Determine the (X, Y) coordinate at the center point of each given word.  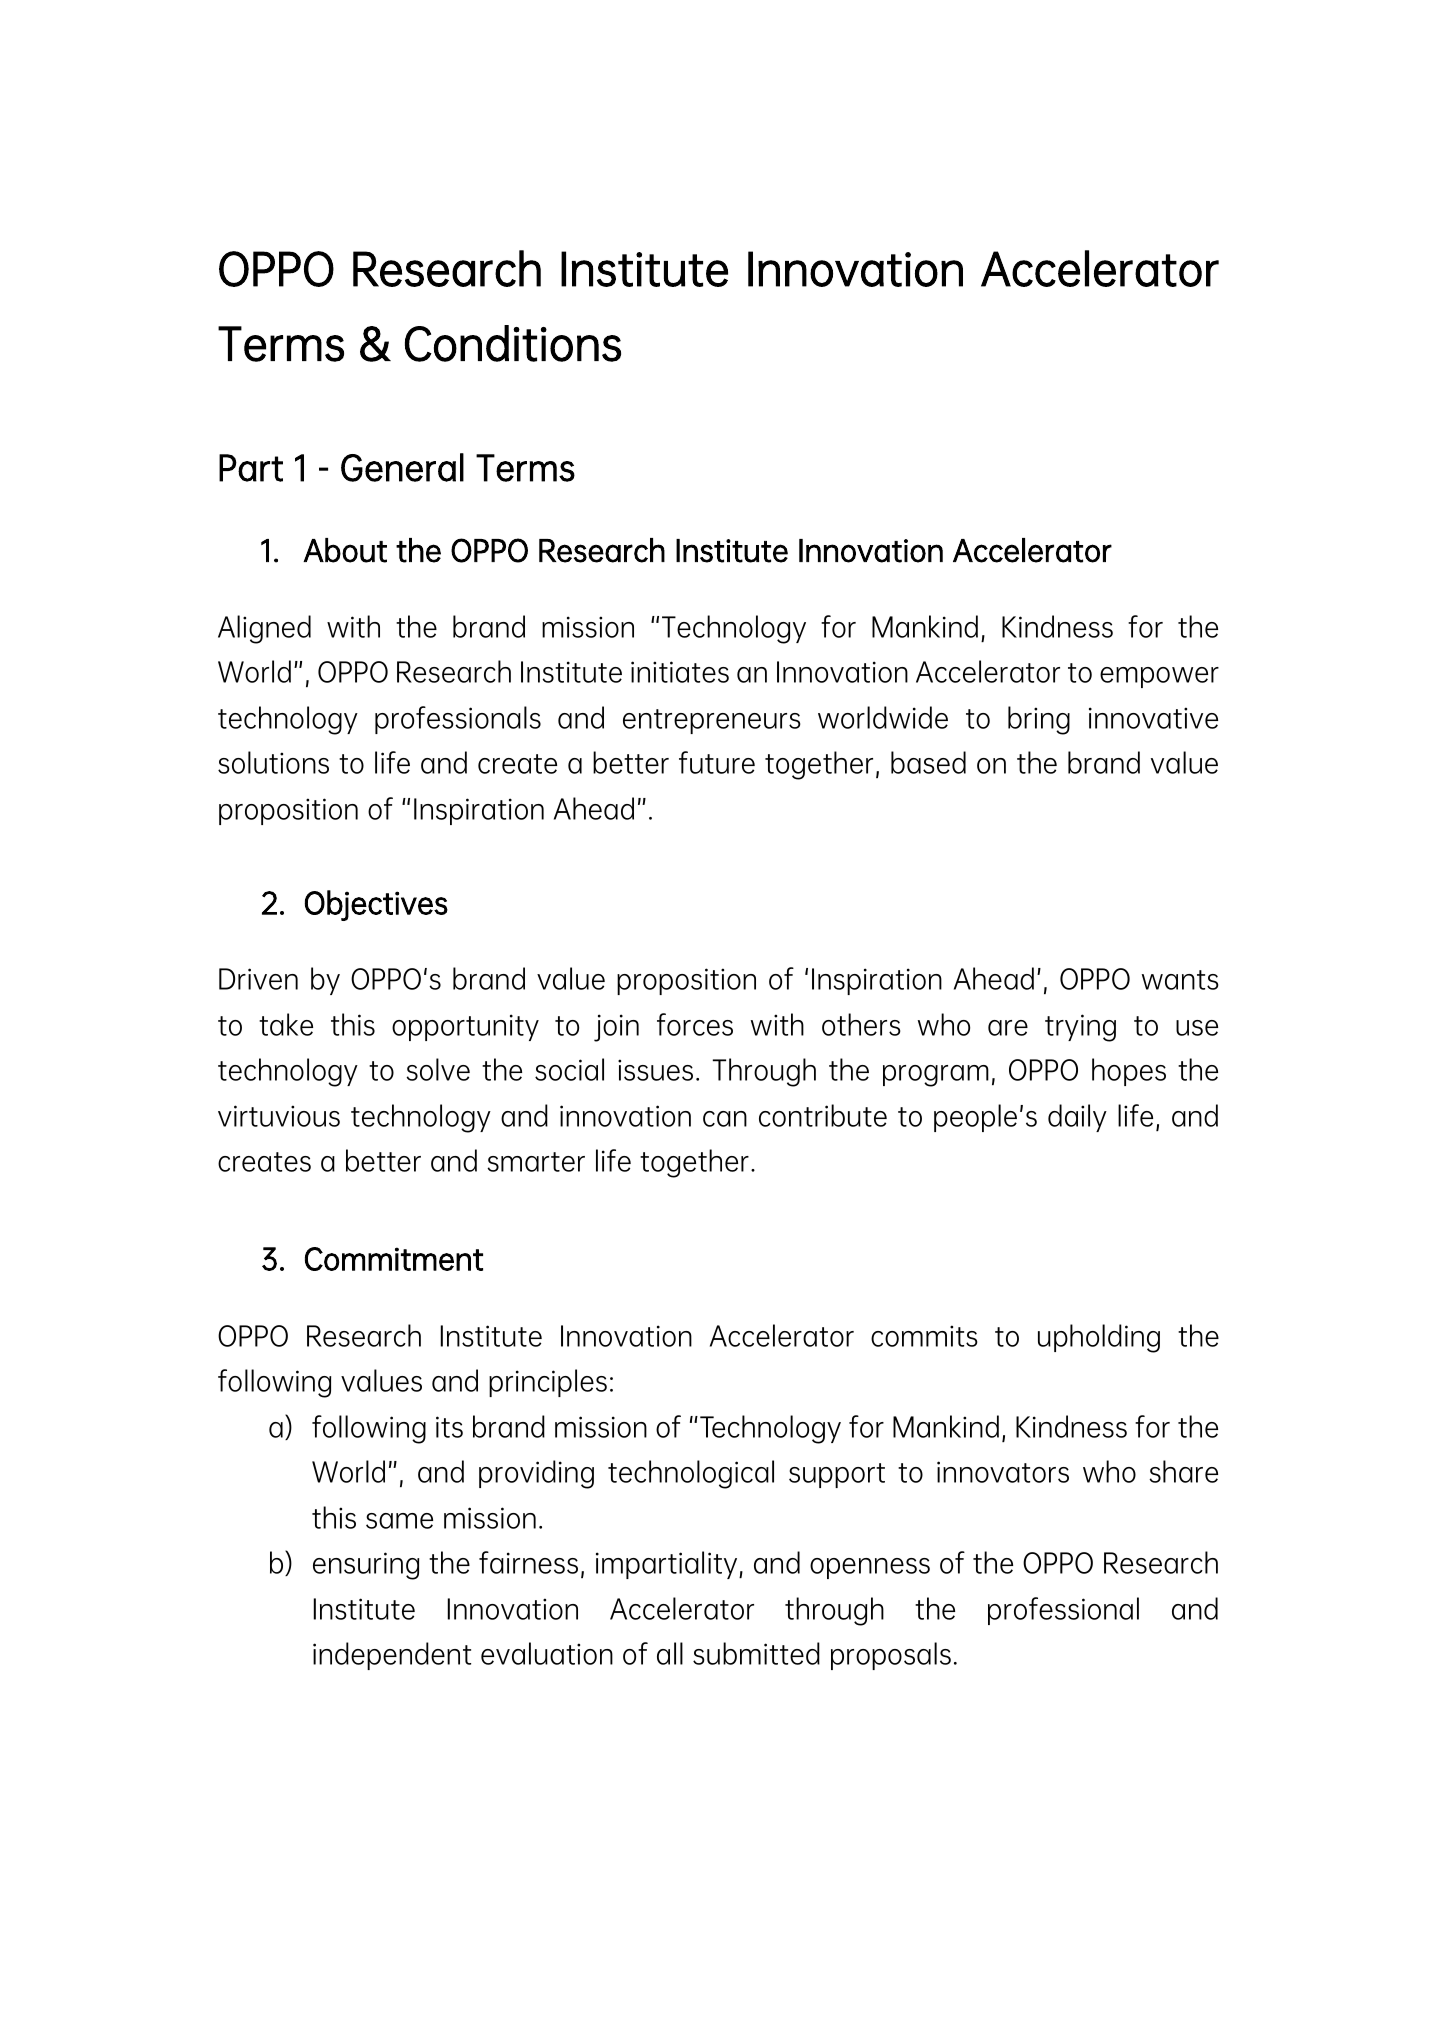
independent (392, 1656)
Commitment (394, 1259)
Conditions (513, 343)
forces (695, 1024)
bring (1039, 720)
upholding (1099, 1338)
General (402, 467)
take (286, 1024)
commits (924, 1336)
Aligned (264, 629)
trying (1080, 1028)
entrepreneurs (712, 721)
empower (1159, 677)
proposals (891, 1656)
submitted (756, 1653)
